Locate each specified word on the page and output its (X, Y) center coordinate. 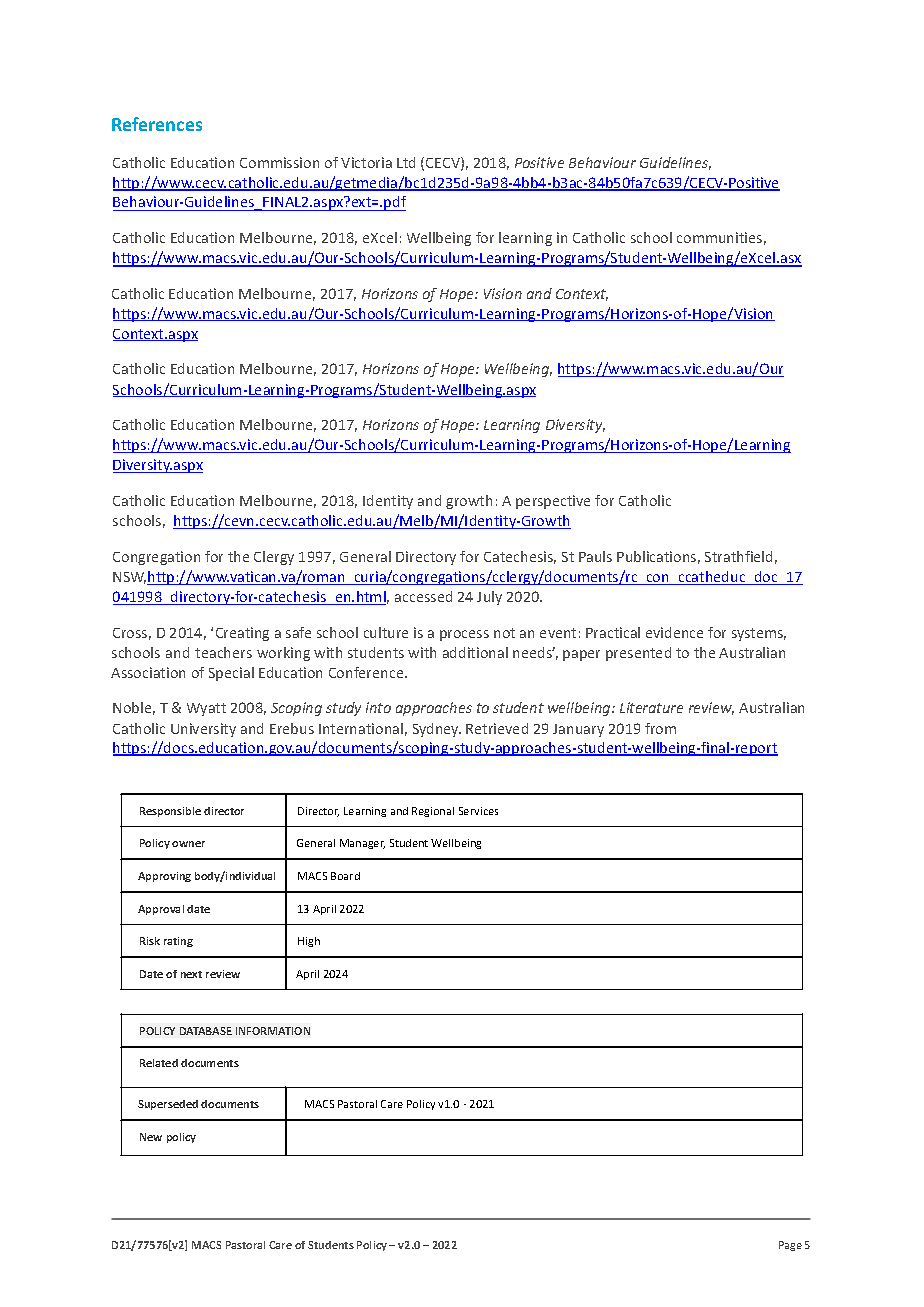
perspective (553, 502)
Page (790, 1246)
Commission (279, 162)
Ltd (406, 162)
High (309, 942)
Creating (242, 634)
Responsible (170, 812)
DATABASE (206, 1031)
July (489, 598)
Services (478, 811)
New (151, 1137)
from (660, 728)
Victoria (366, 162)
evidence (674, 632)
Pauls (595, 556)
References (157, 124)
